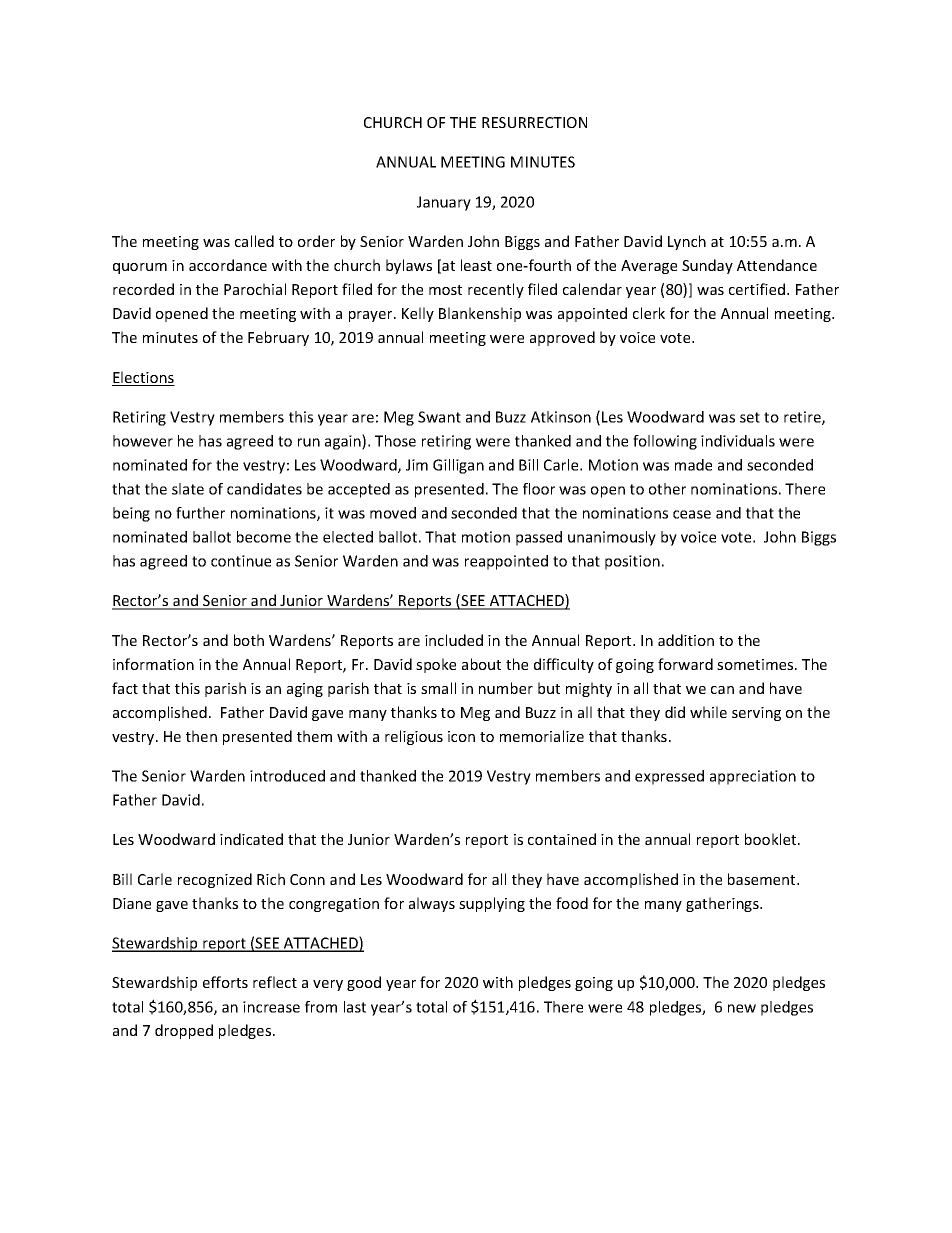 The width and height of the document is (952, 1233). I want to click on cease, so click(692, 514).
